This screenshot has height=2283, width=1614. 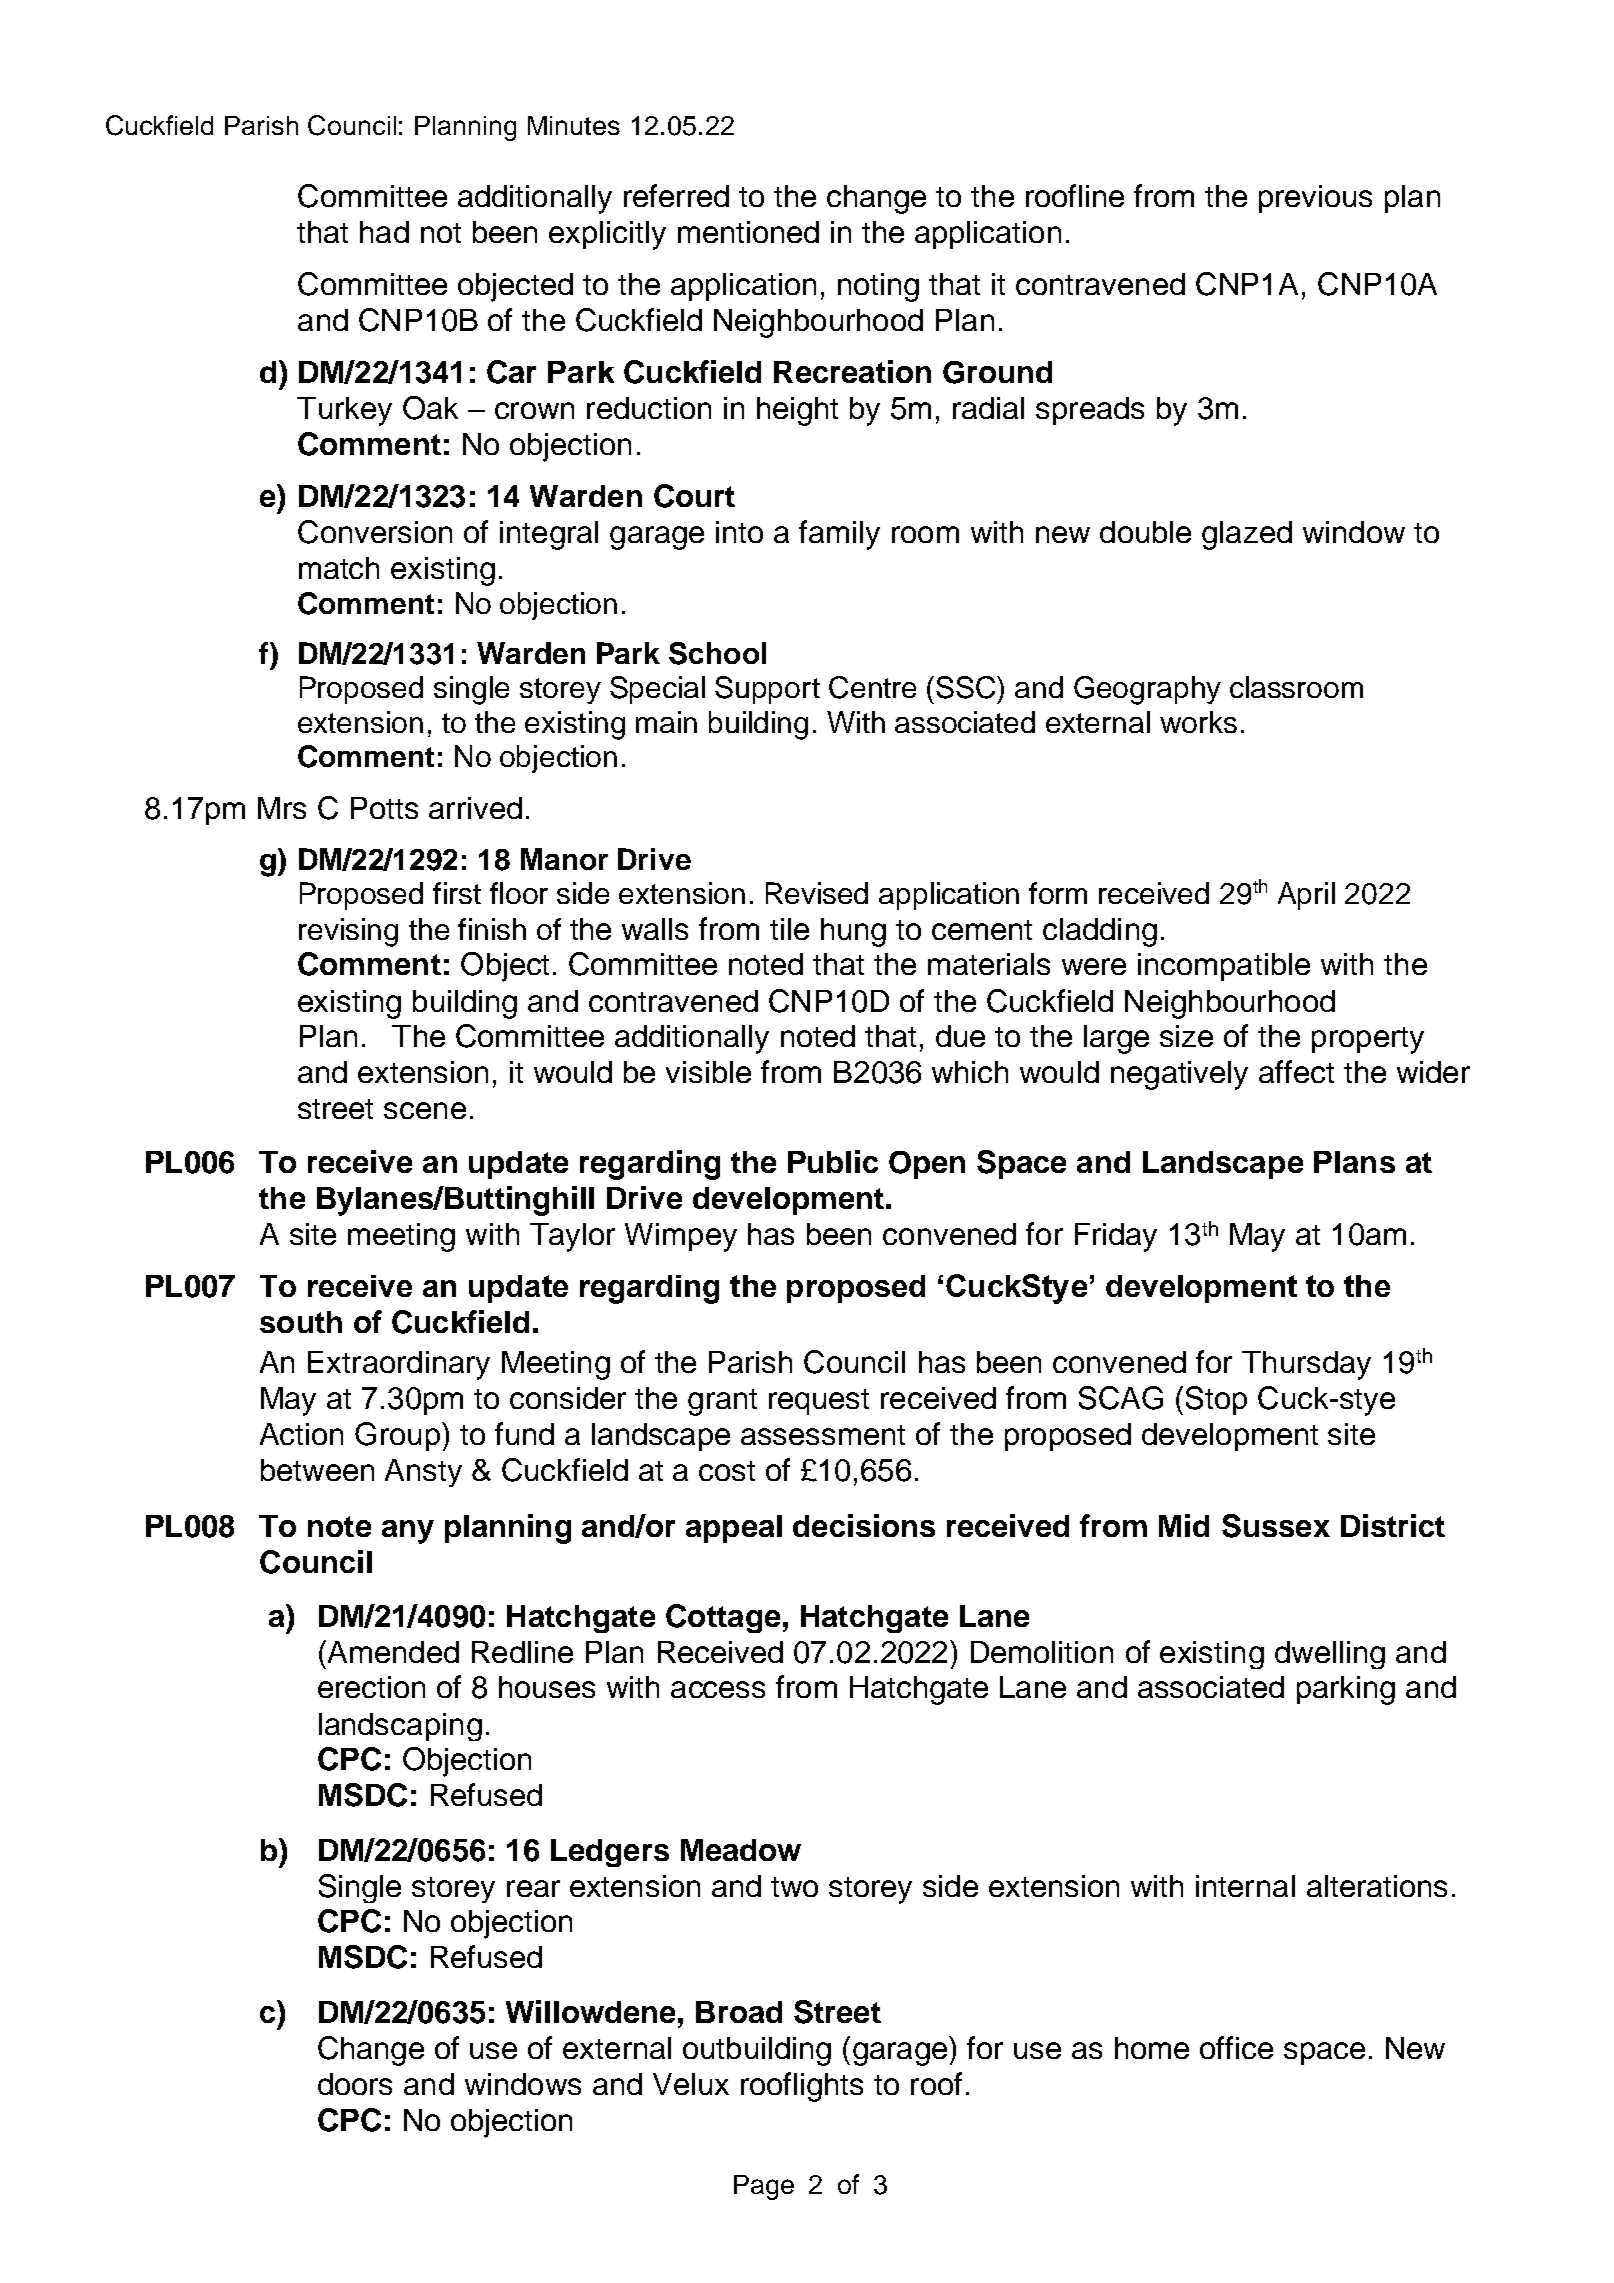 I want to click on revising, so click(x=348, y=932).
